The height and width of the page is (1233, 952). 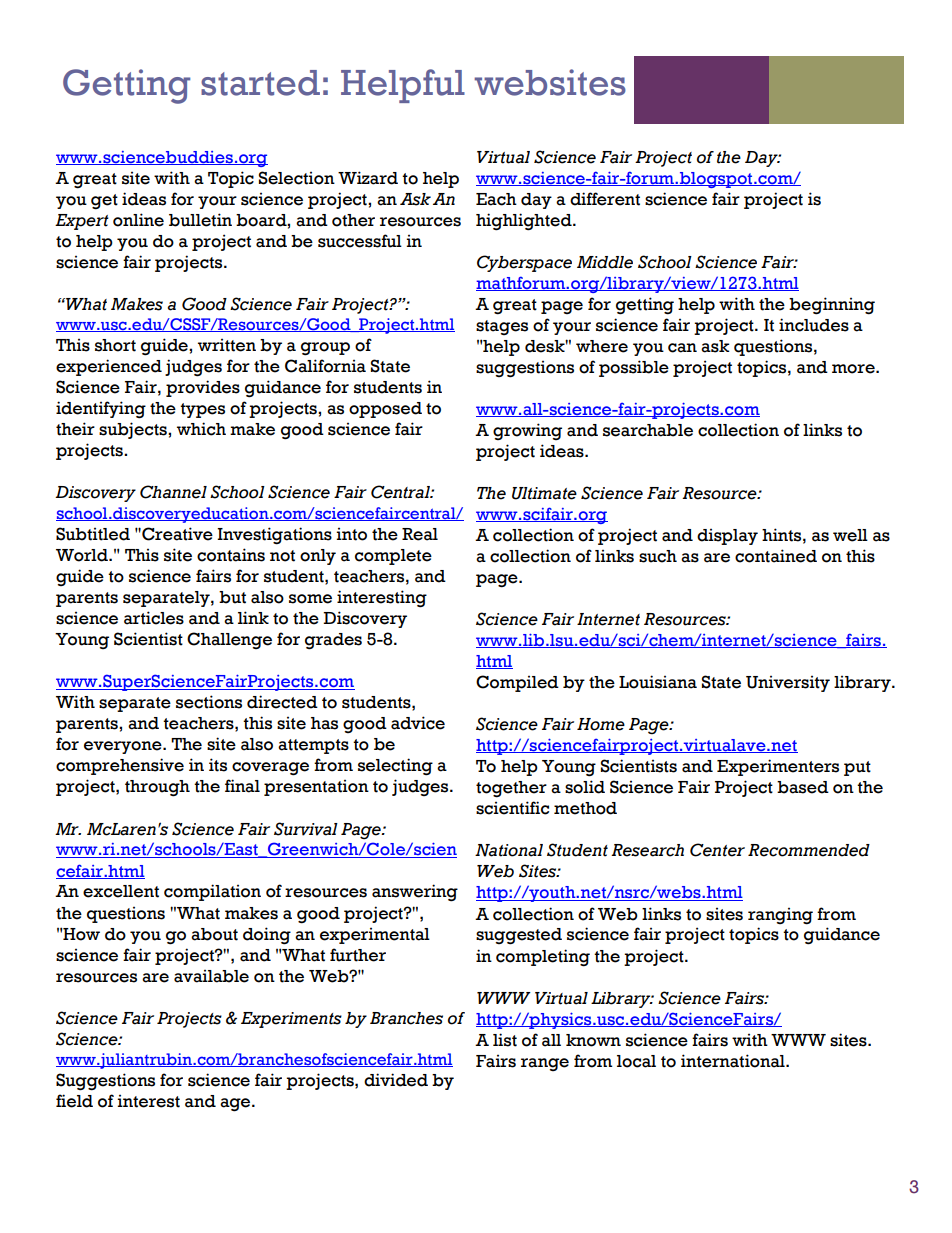 I want to click on complete, so click(x=393, y=557).
